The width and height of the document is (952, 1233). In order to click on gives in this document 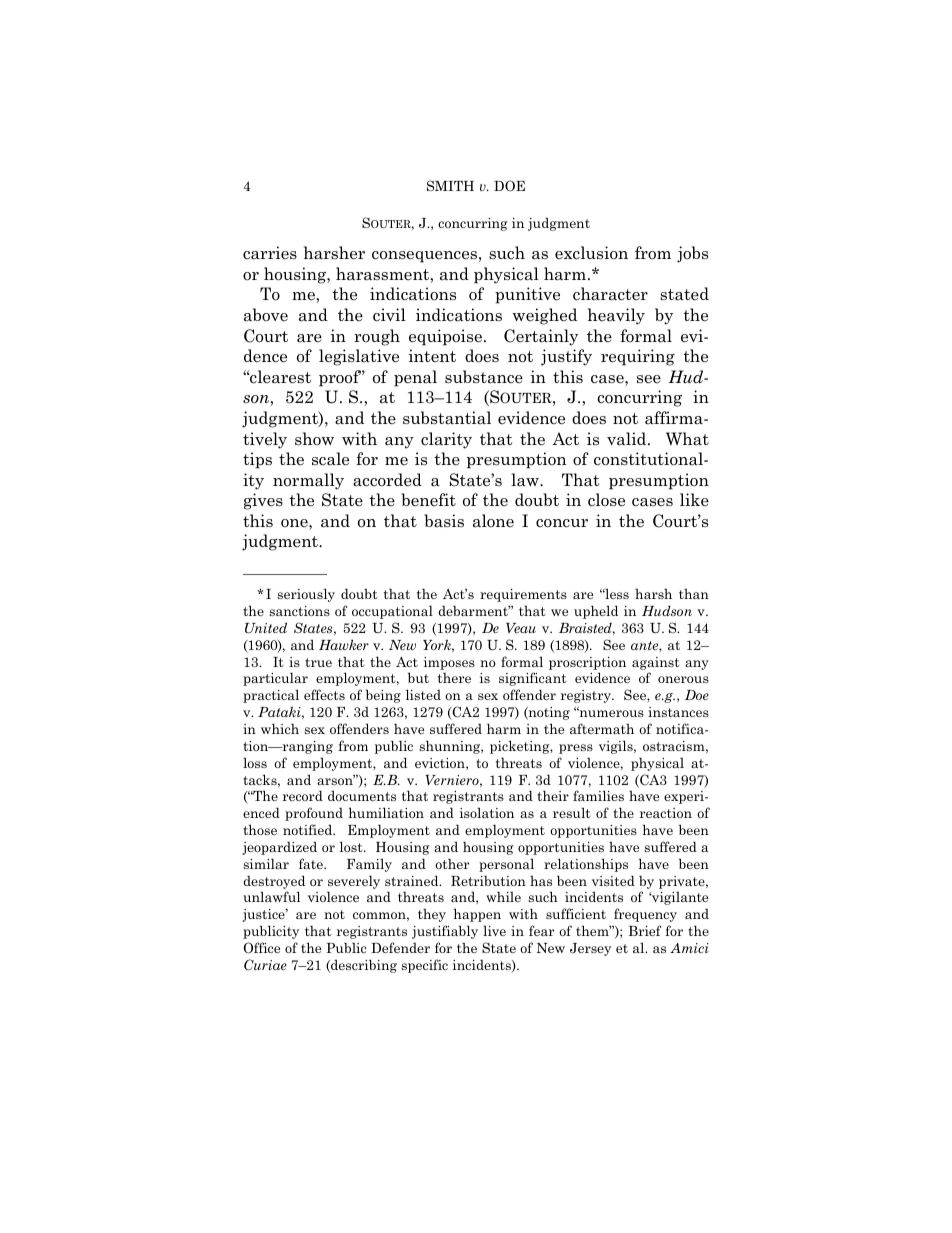, I will do `click(263, 501)`.
